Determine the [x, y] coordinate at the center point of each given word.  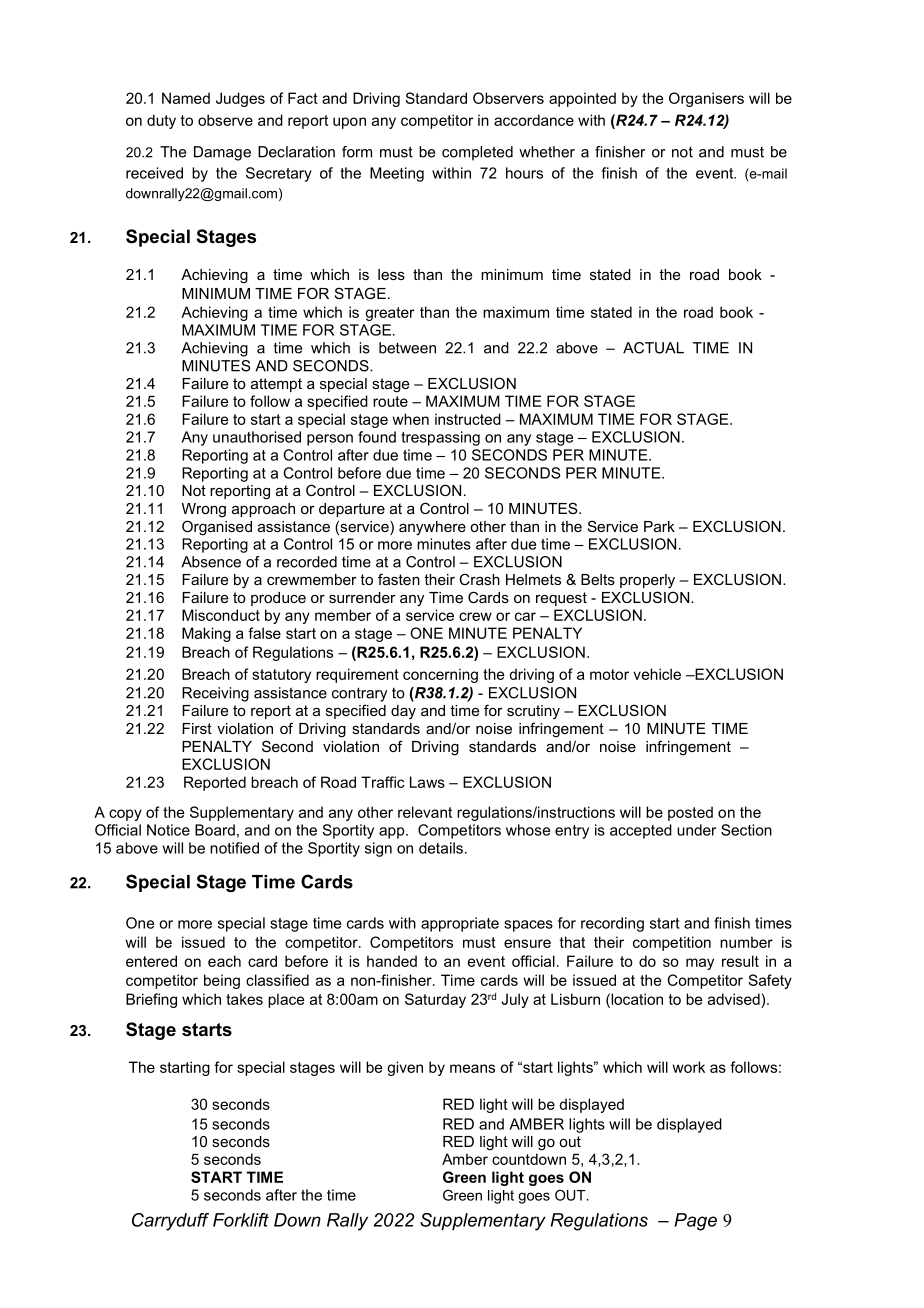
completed [477, 153]
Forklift [241, 1220]
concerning [440, 675]
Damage [222, 153]
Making [206, 634]
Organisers [706, 99]
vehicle [657, 674]
